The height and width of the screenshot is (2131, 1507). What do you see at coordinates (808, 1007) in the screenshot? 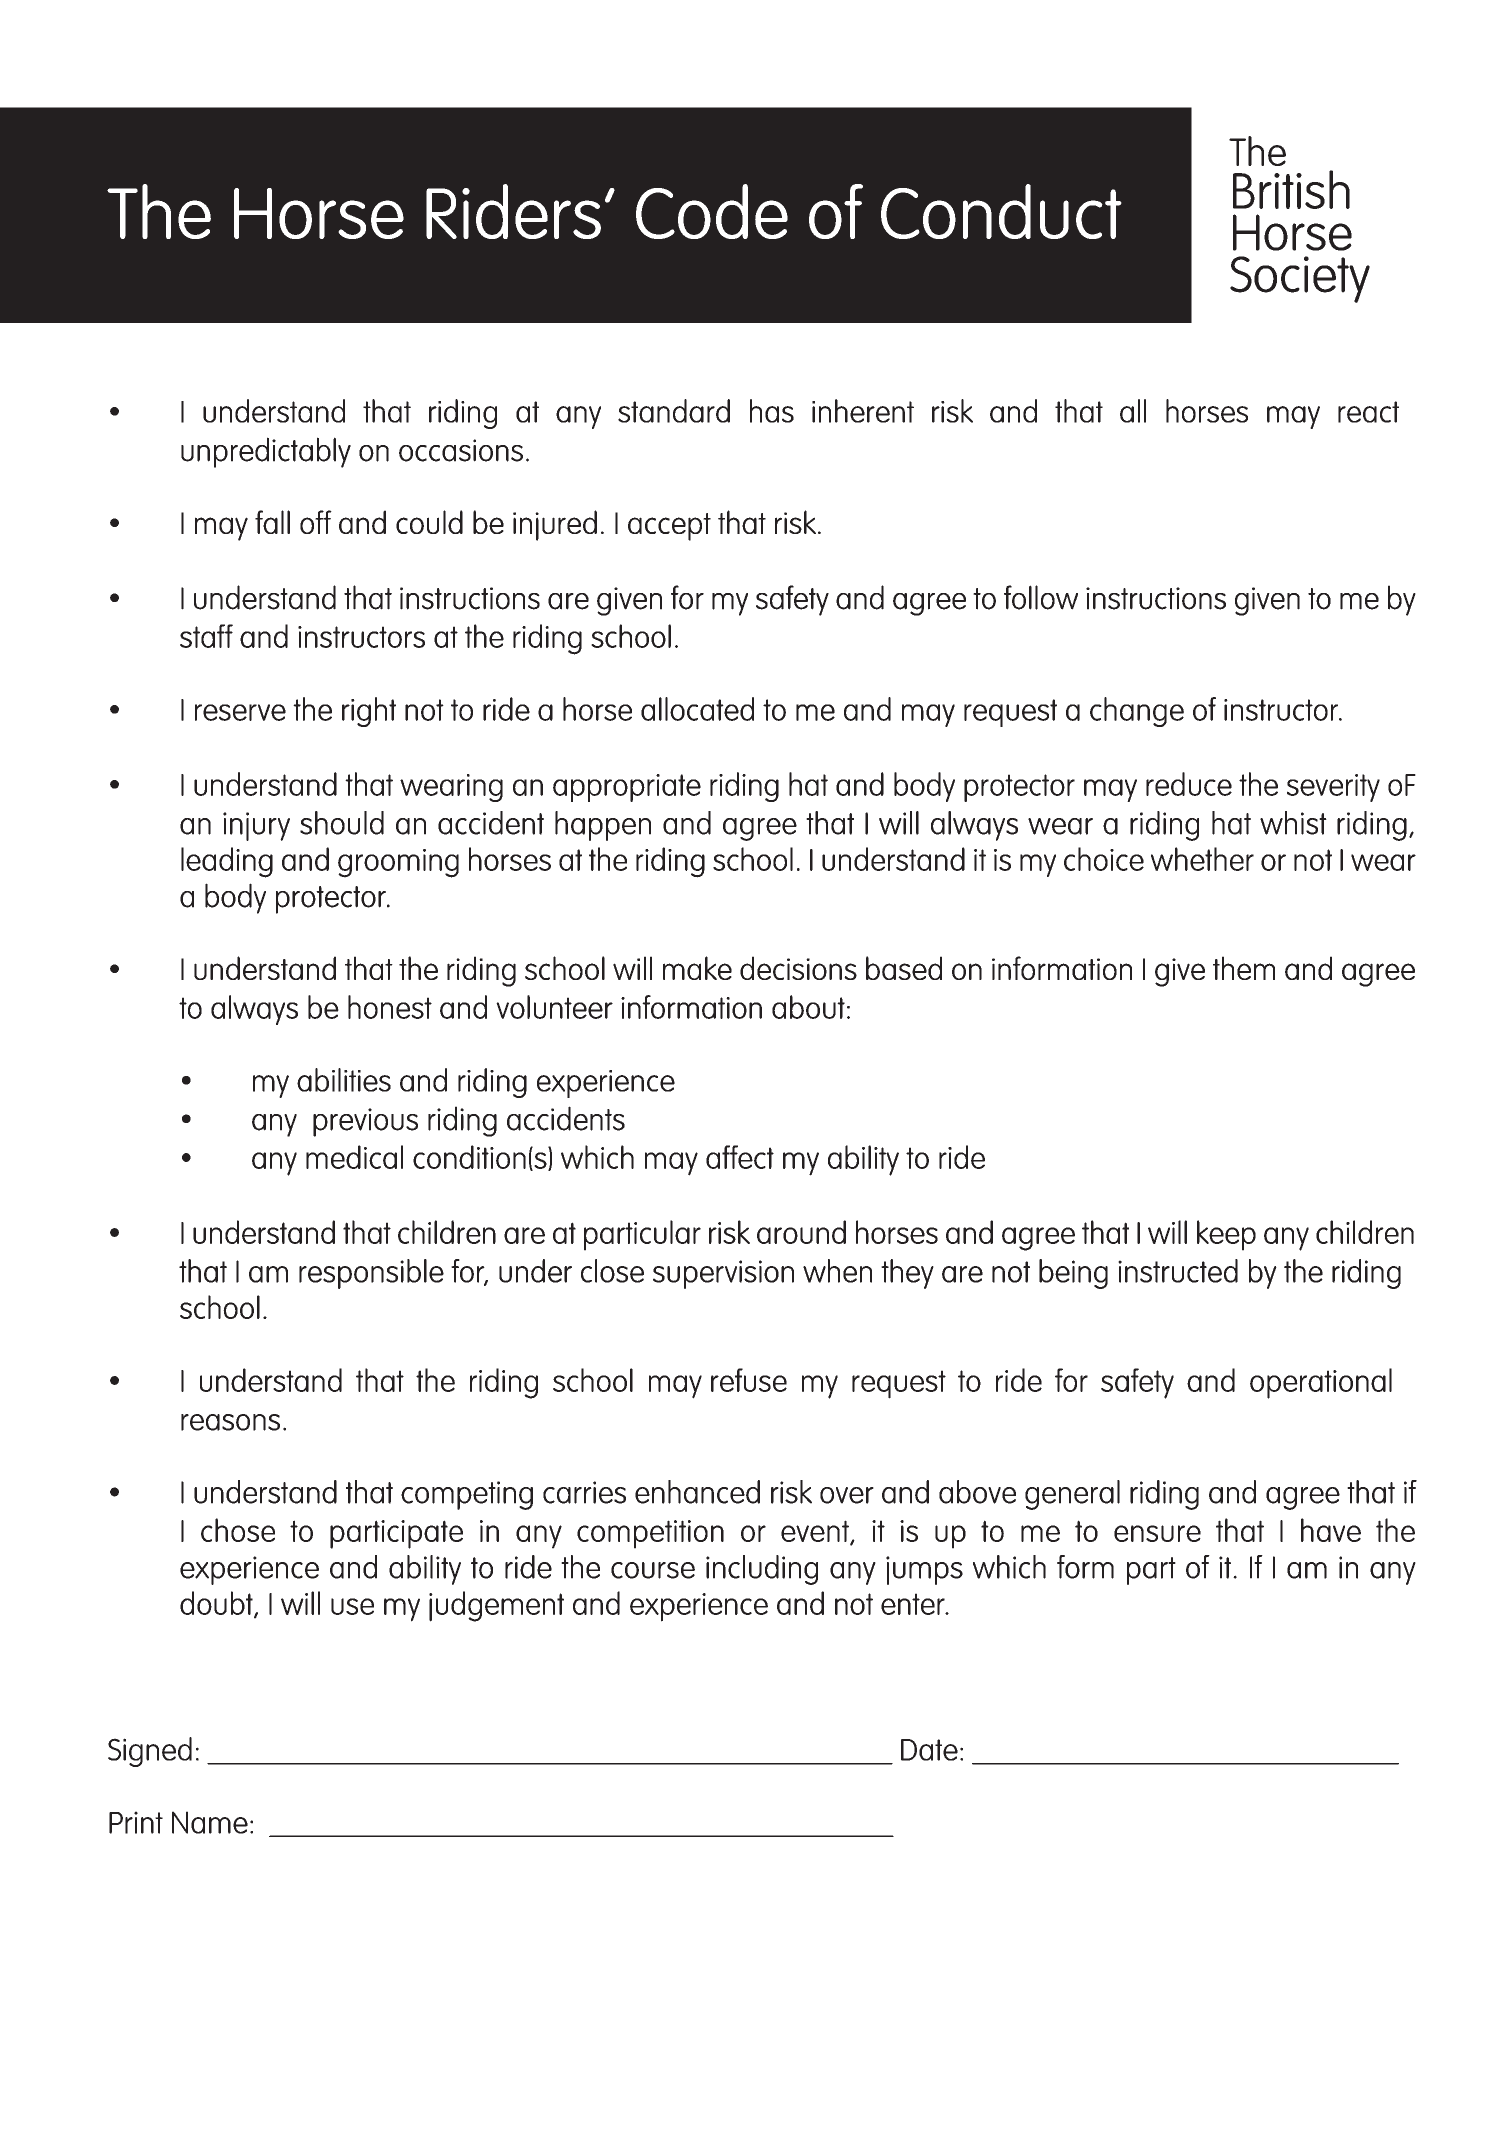
I see `about` at bounding box center [808, 1007].
